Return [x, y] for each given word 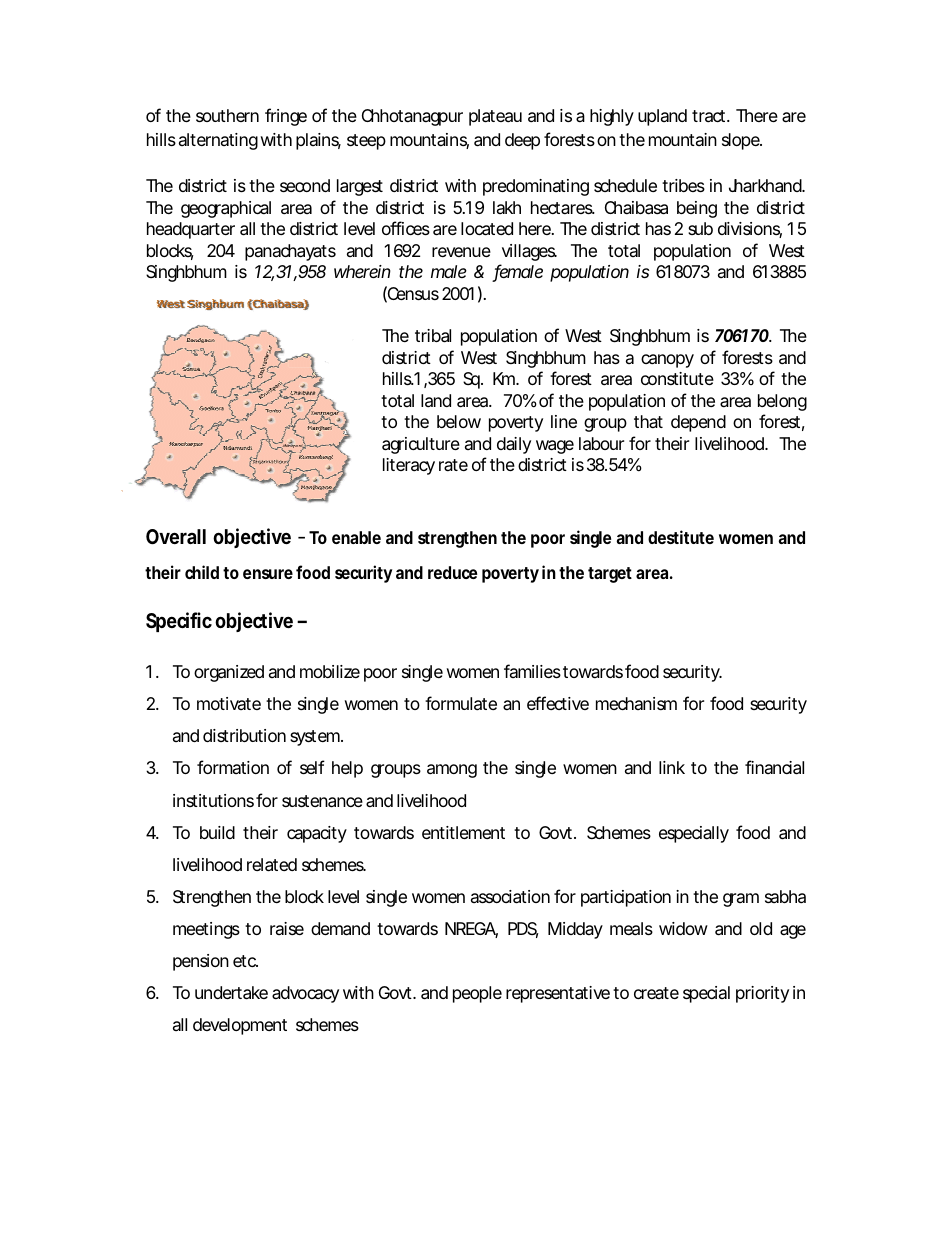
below [459, 421]
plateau [495, 117]
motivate [229, 703]
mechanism [636, 703]
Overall [176, 536]
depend [698, 423]
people [477, 994]
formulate [461, 703]
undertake [231, 993]
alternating [218, 141]
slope [742, 141]
